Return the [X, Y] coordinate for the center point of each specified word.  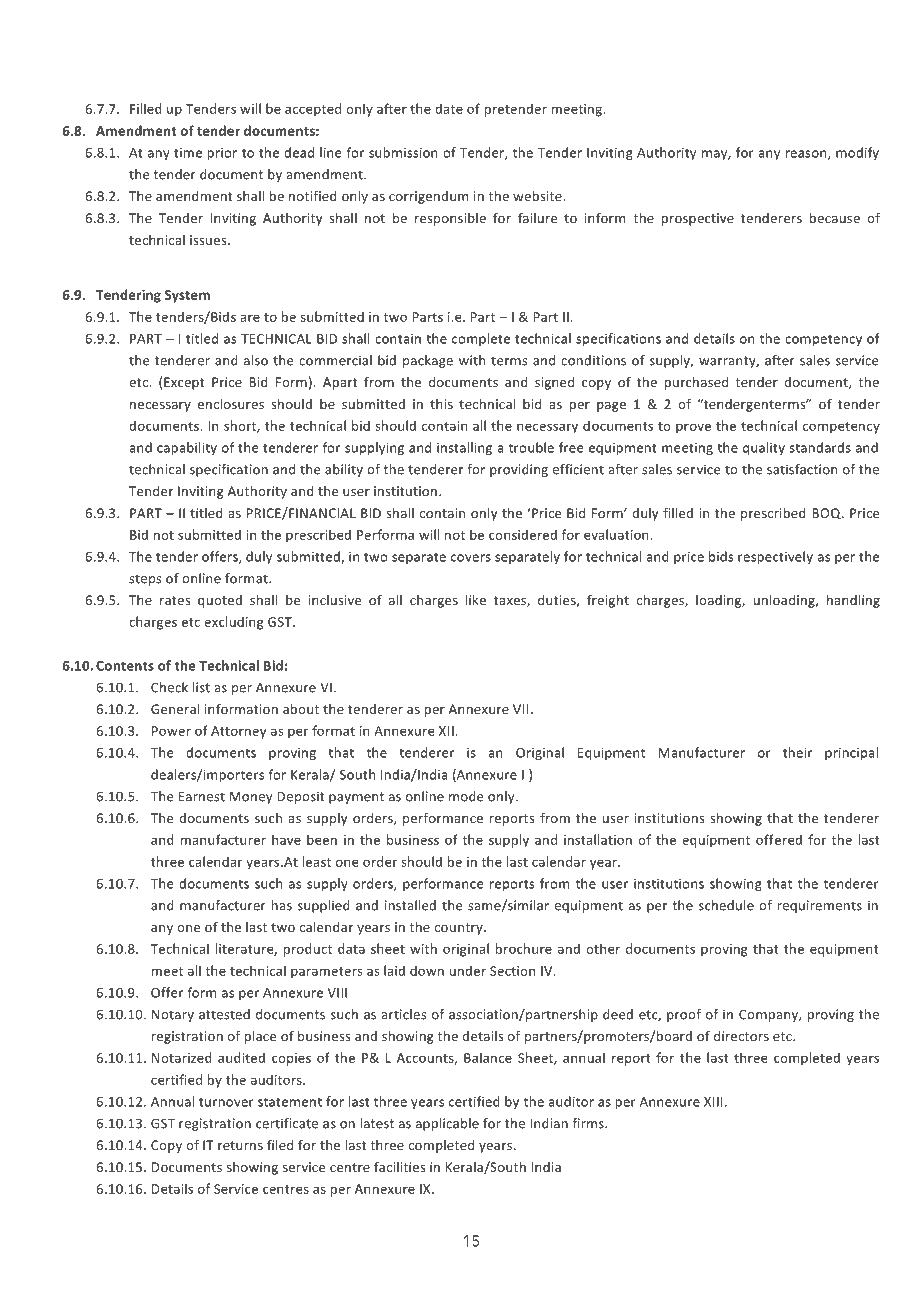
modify [857, 153]
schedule [726, 905]
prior [222, 154]
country [459, 929]
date [449, 108]
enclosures [231, 404]
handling [853, 601]
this [441, 404]
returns [240, 1145]
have [286, 839]
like [476, 600]
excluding [234, 623]
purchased [696, 383]
